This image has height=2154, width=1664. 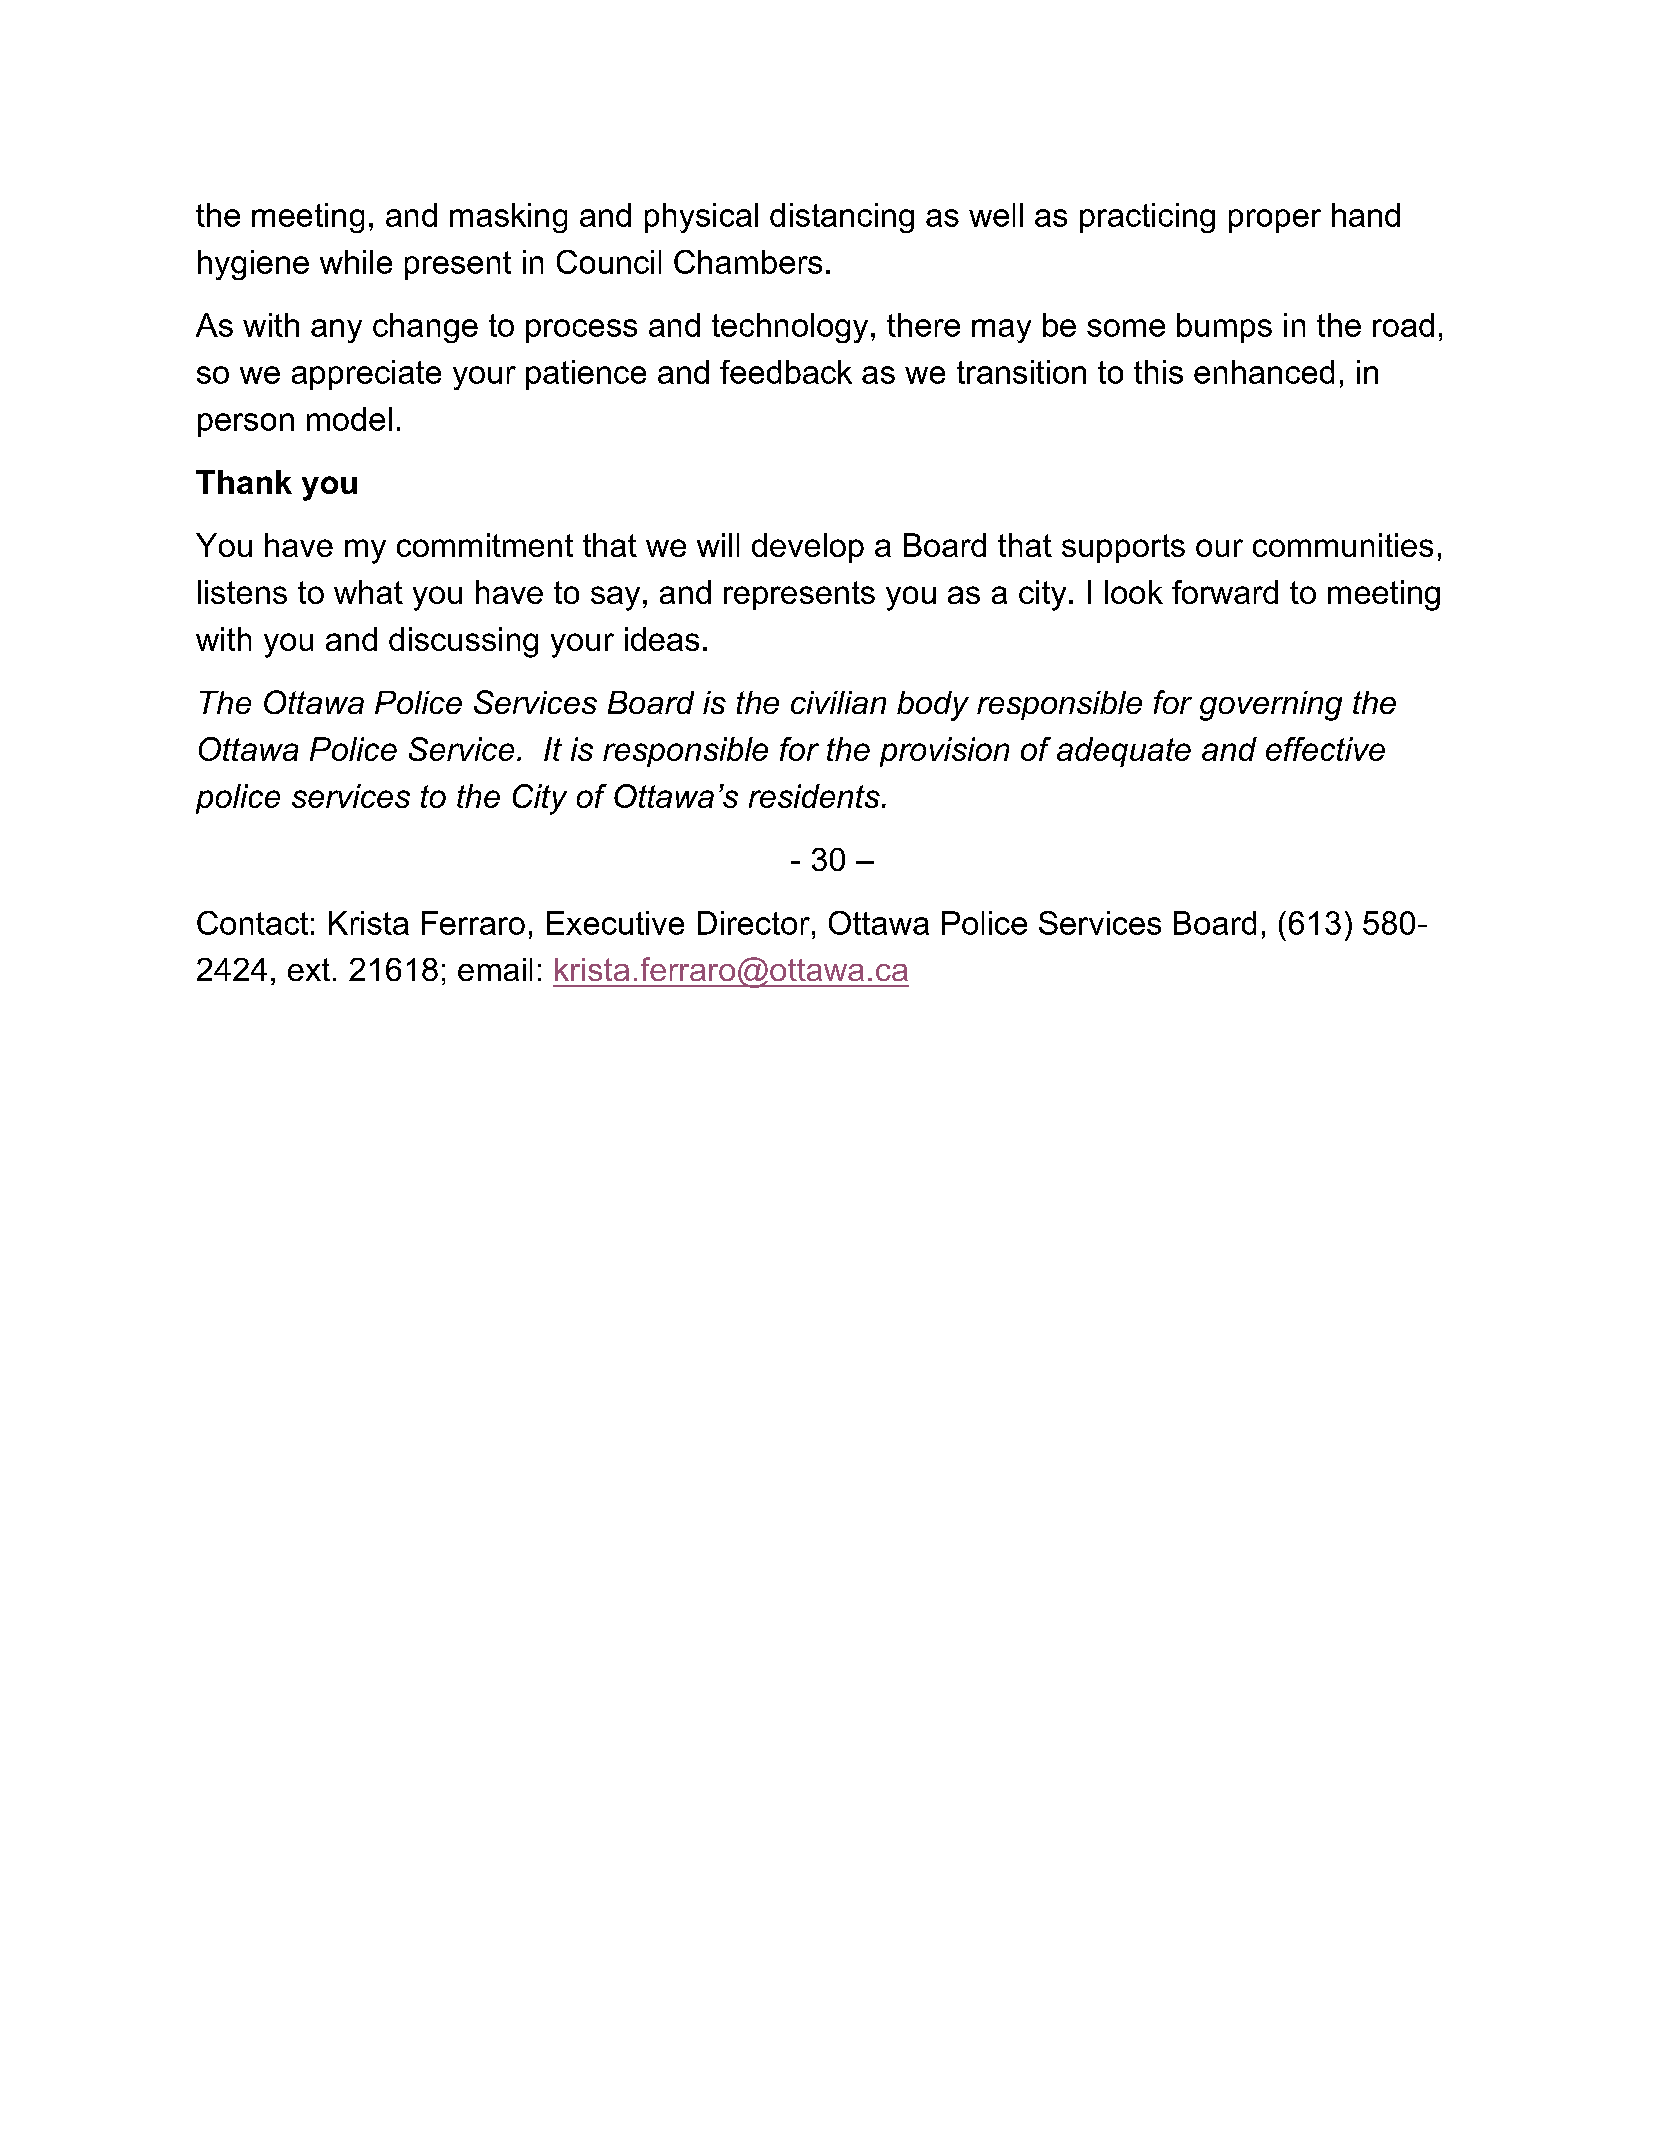 I want to click on communities, so click(x=1343, y=545).
